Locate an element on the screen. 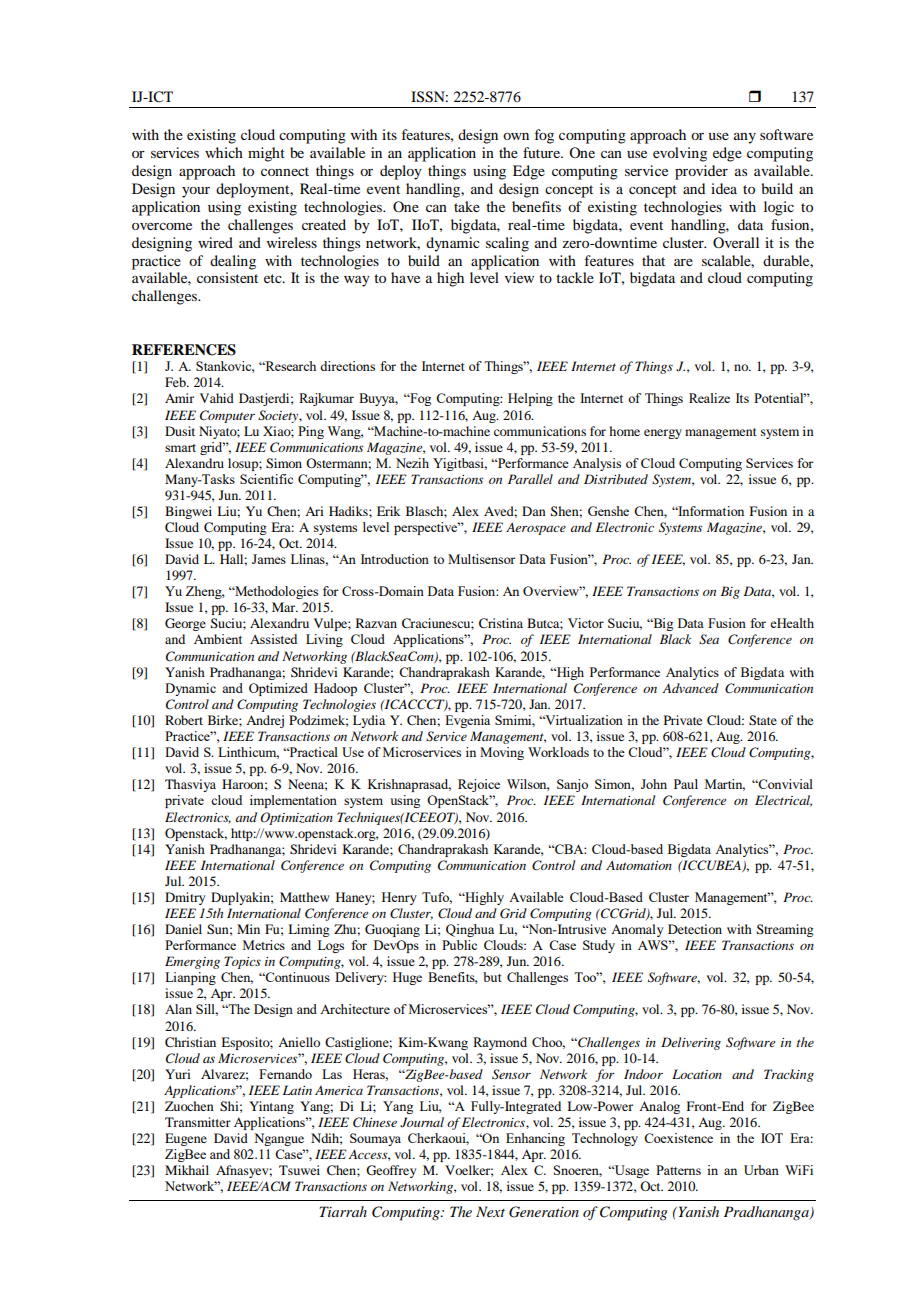 The height and width of the screenshot is (1308, 924). Parallel is located at coordinates (530, 479).
